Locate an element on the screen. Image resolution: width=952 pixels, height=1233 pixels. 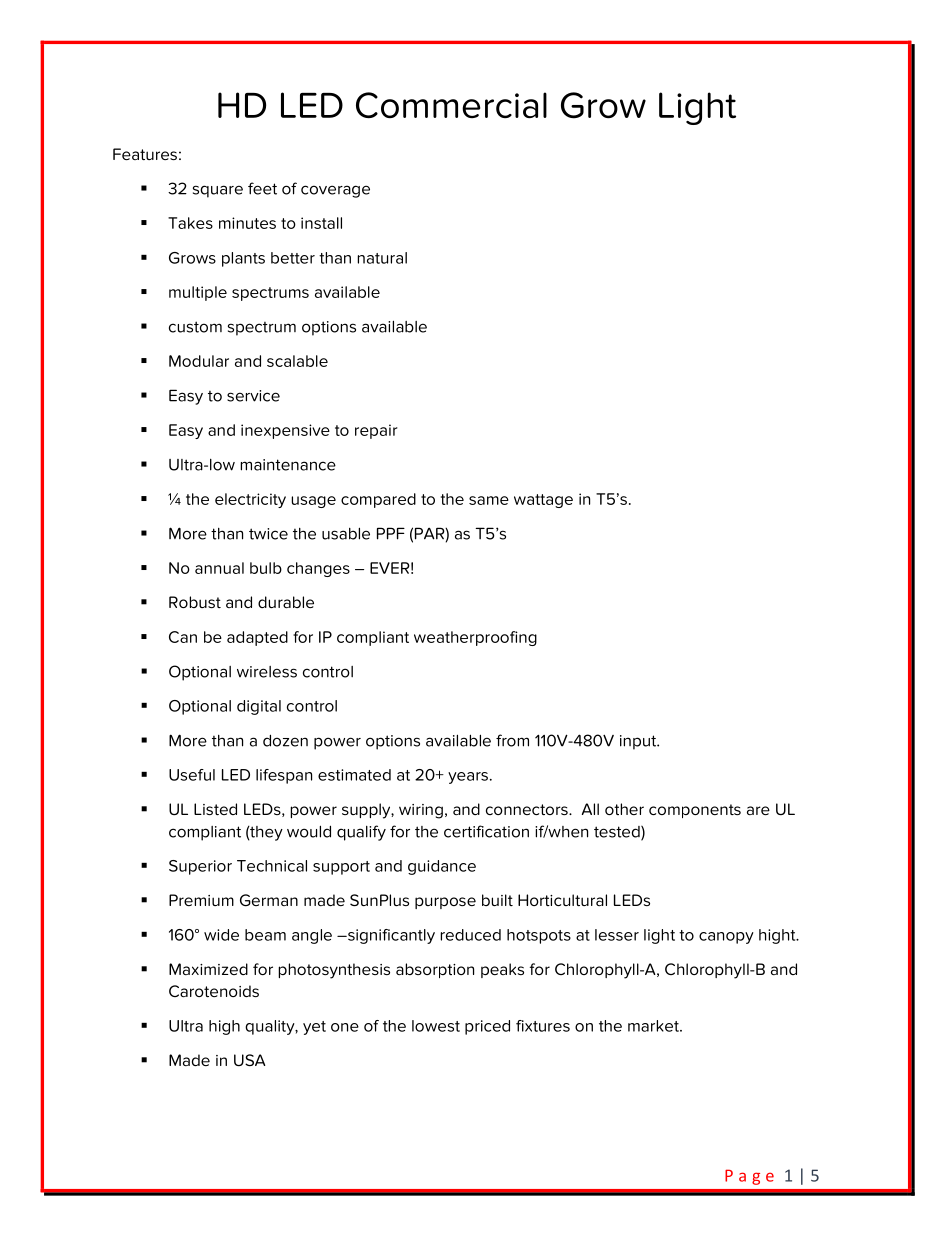
same is located at coordinates (489, 500).
